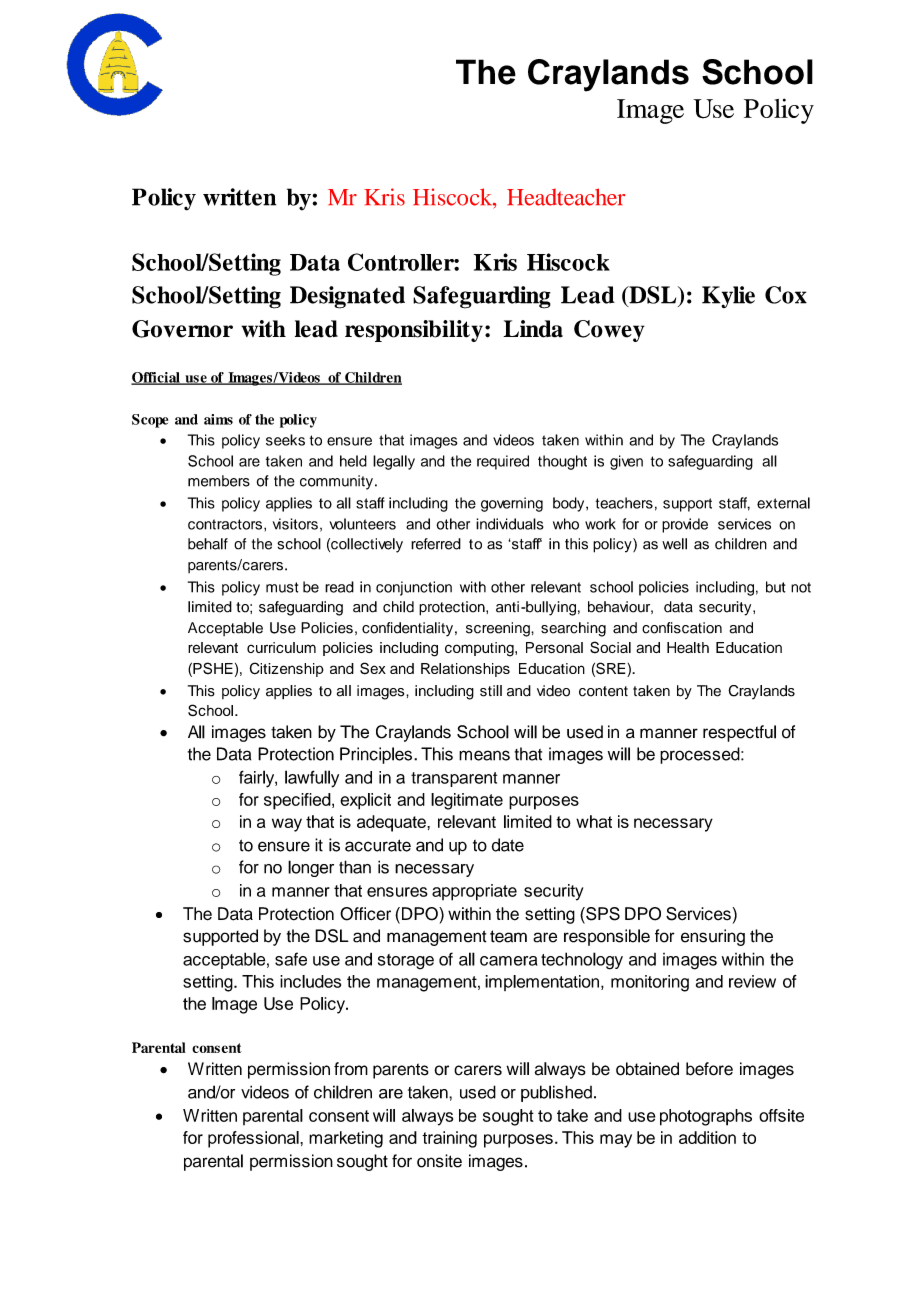 The image size is (924, 1307). What do you see at coordinates (533, 329) in the screenshot?
I see `Linda` at bounding box center [533, 329].
